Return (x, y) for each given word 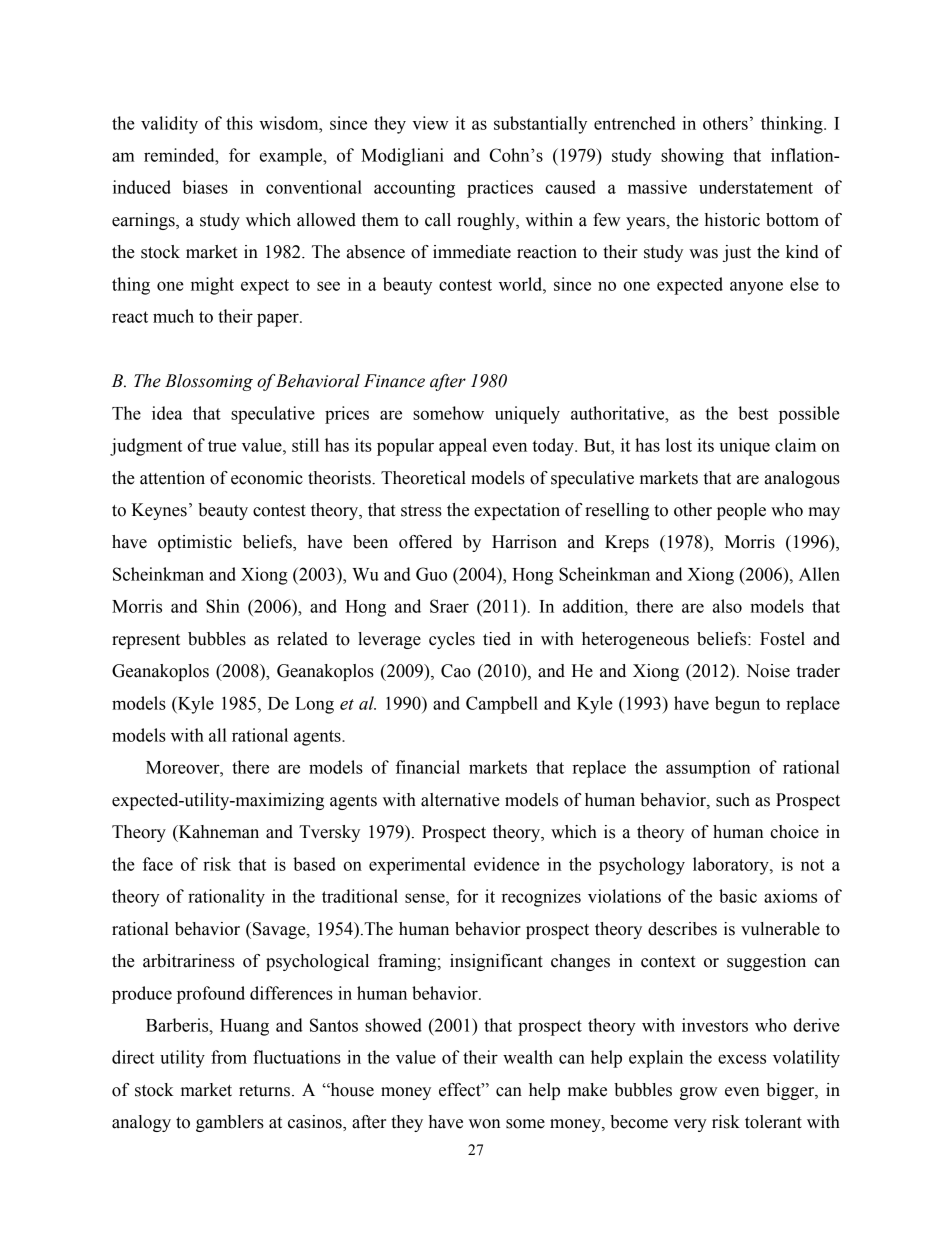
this (239, 123)
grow (698, 1093)
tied (497, 639)
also (727, 606)
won (485, 1124)
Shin (223, 606)
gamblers (230, 1123)
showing (692, 157)
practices (500, 189)
